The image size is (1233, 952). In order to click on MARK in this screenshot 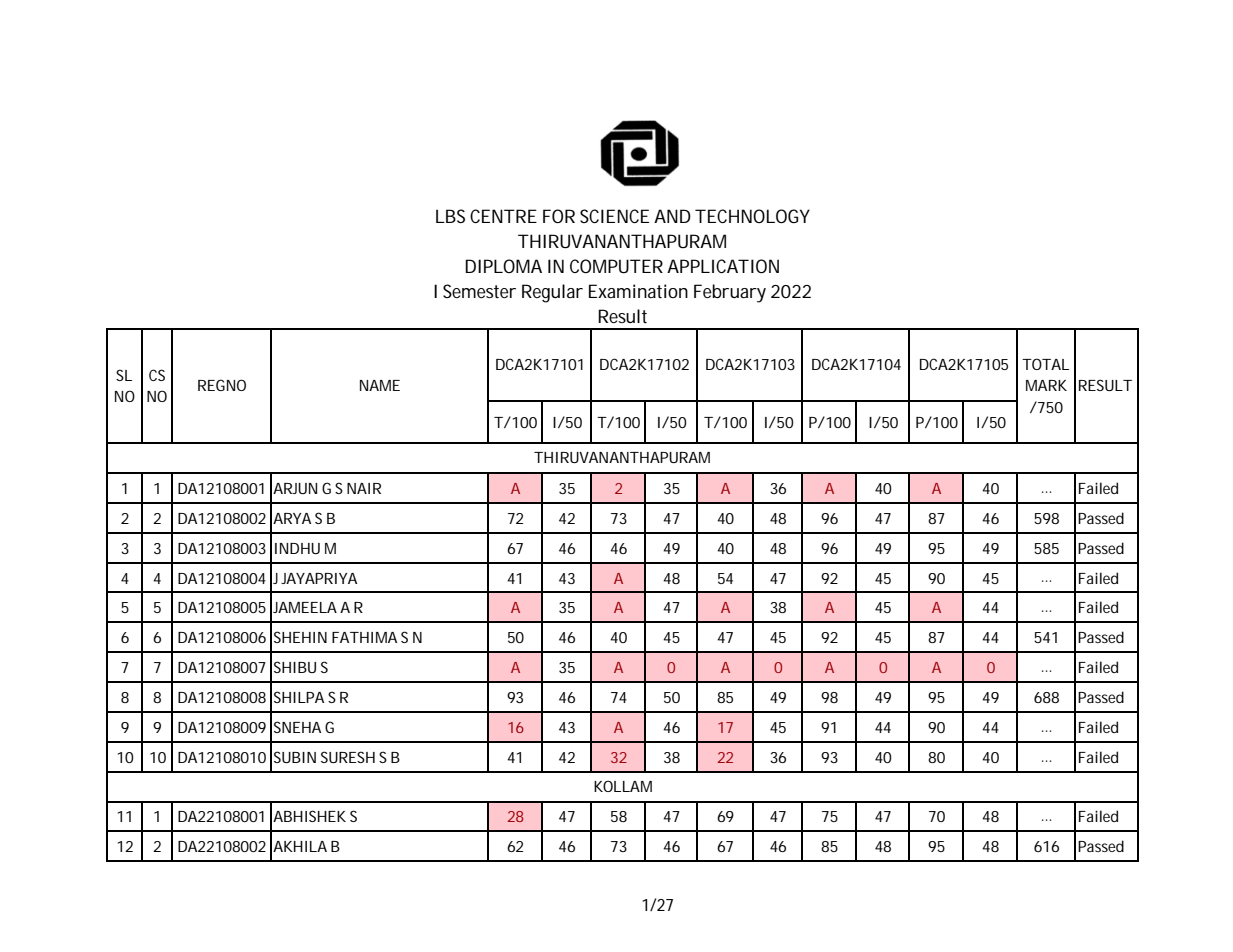, I will do `click(1046, 385)`.
